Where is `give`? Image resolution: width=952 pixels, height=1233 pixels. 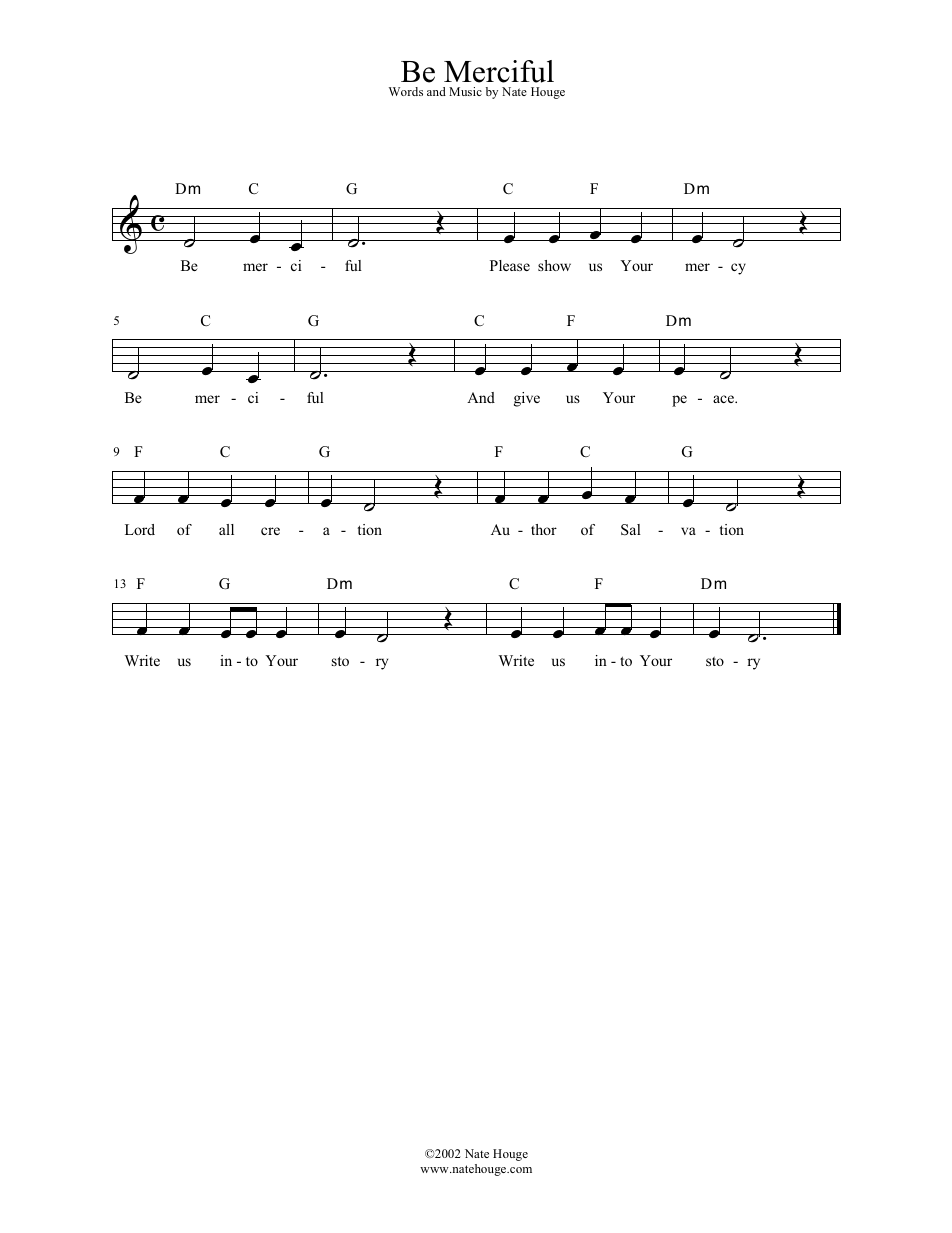 give is located at coordinates (527, 399).
